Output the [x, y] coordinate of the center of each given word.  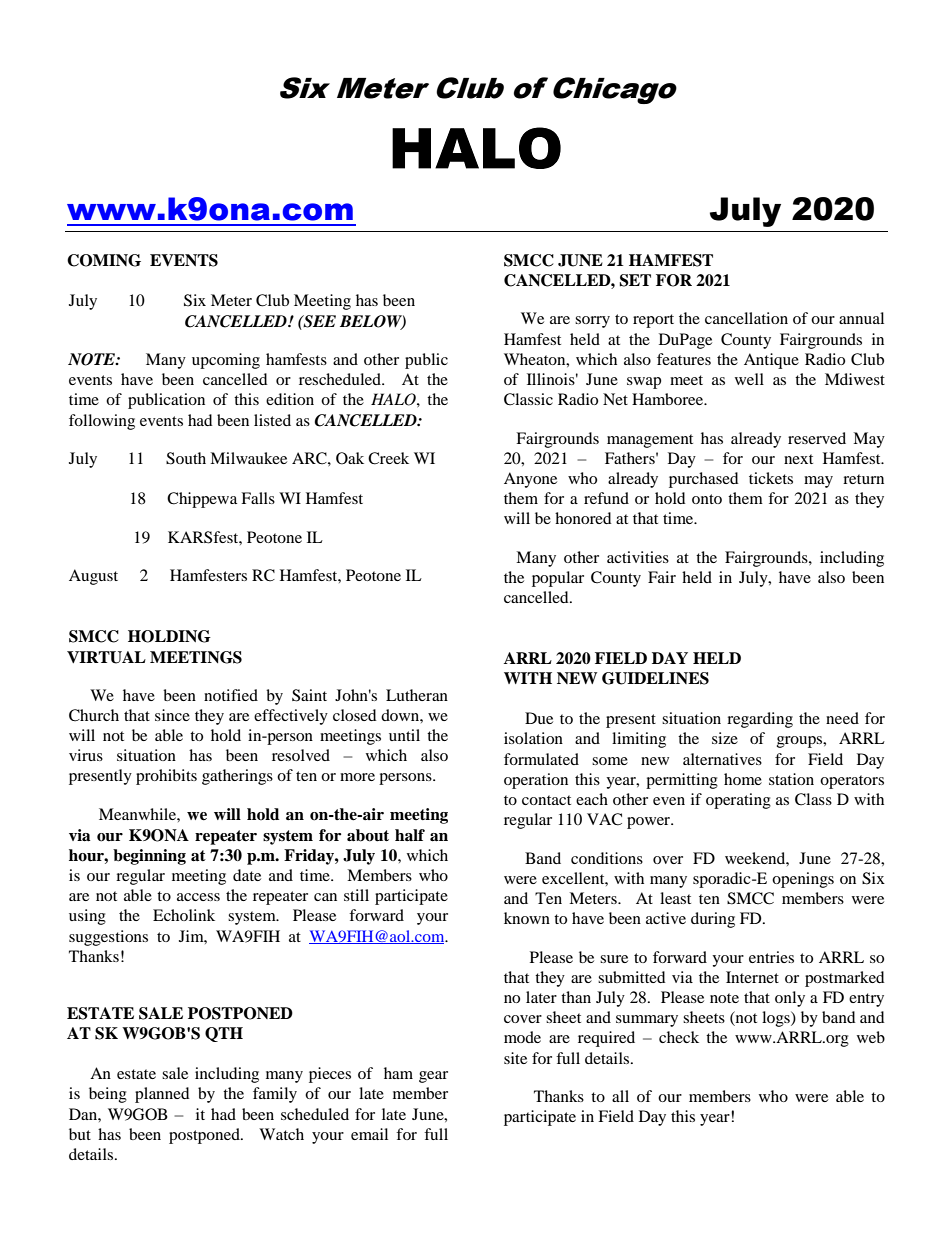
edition [290, 399]
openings [803, 880]
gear [433, 1077]
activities [638, 557]
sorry [592, 322]
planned [162, 1095]
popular [558, 579]
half [410, 835]
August [93, 577]
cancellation [746, 318]
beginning [149, 857]
